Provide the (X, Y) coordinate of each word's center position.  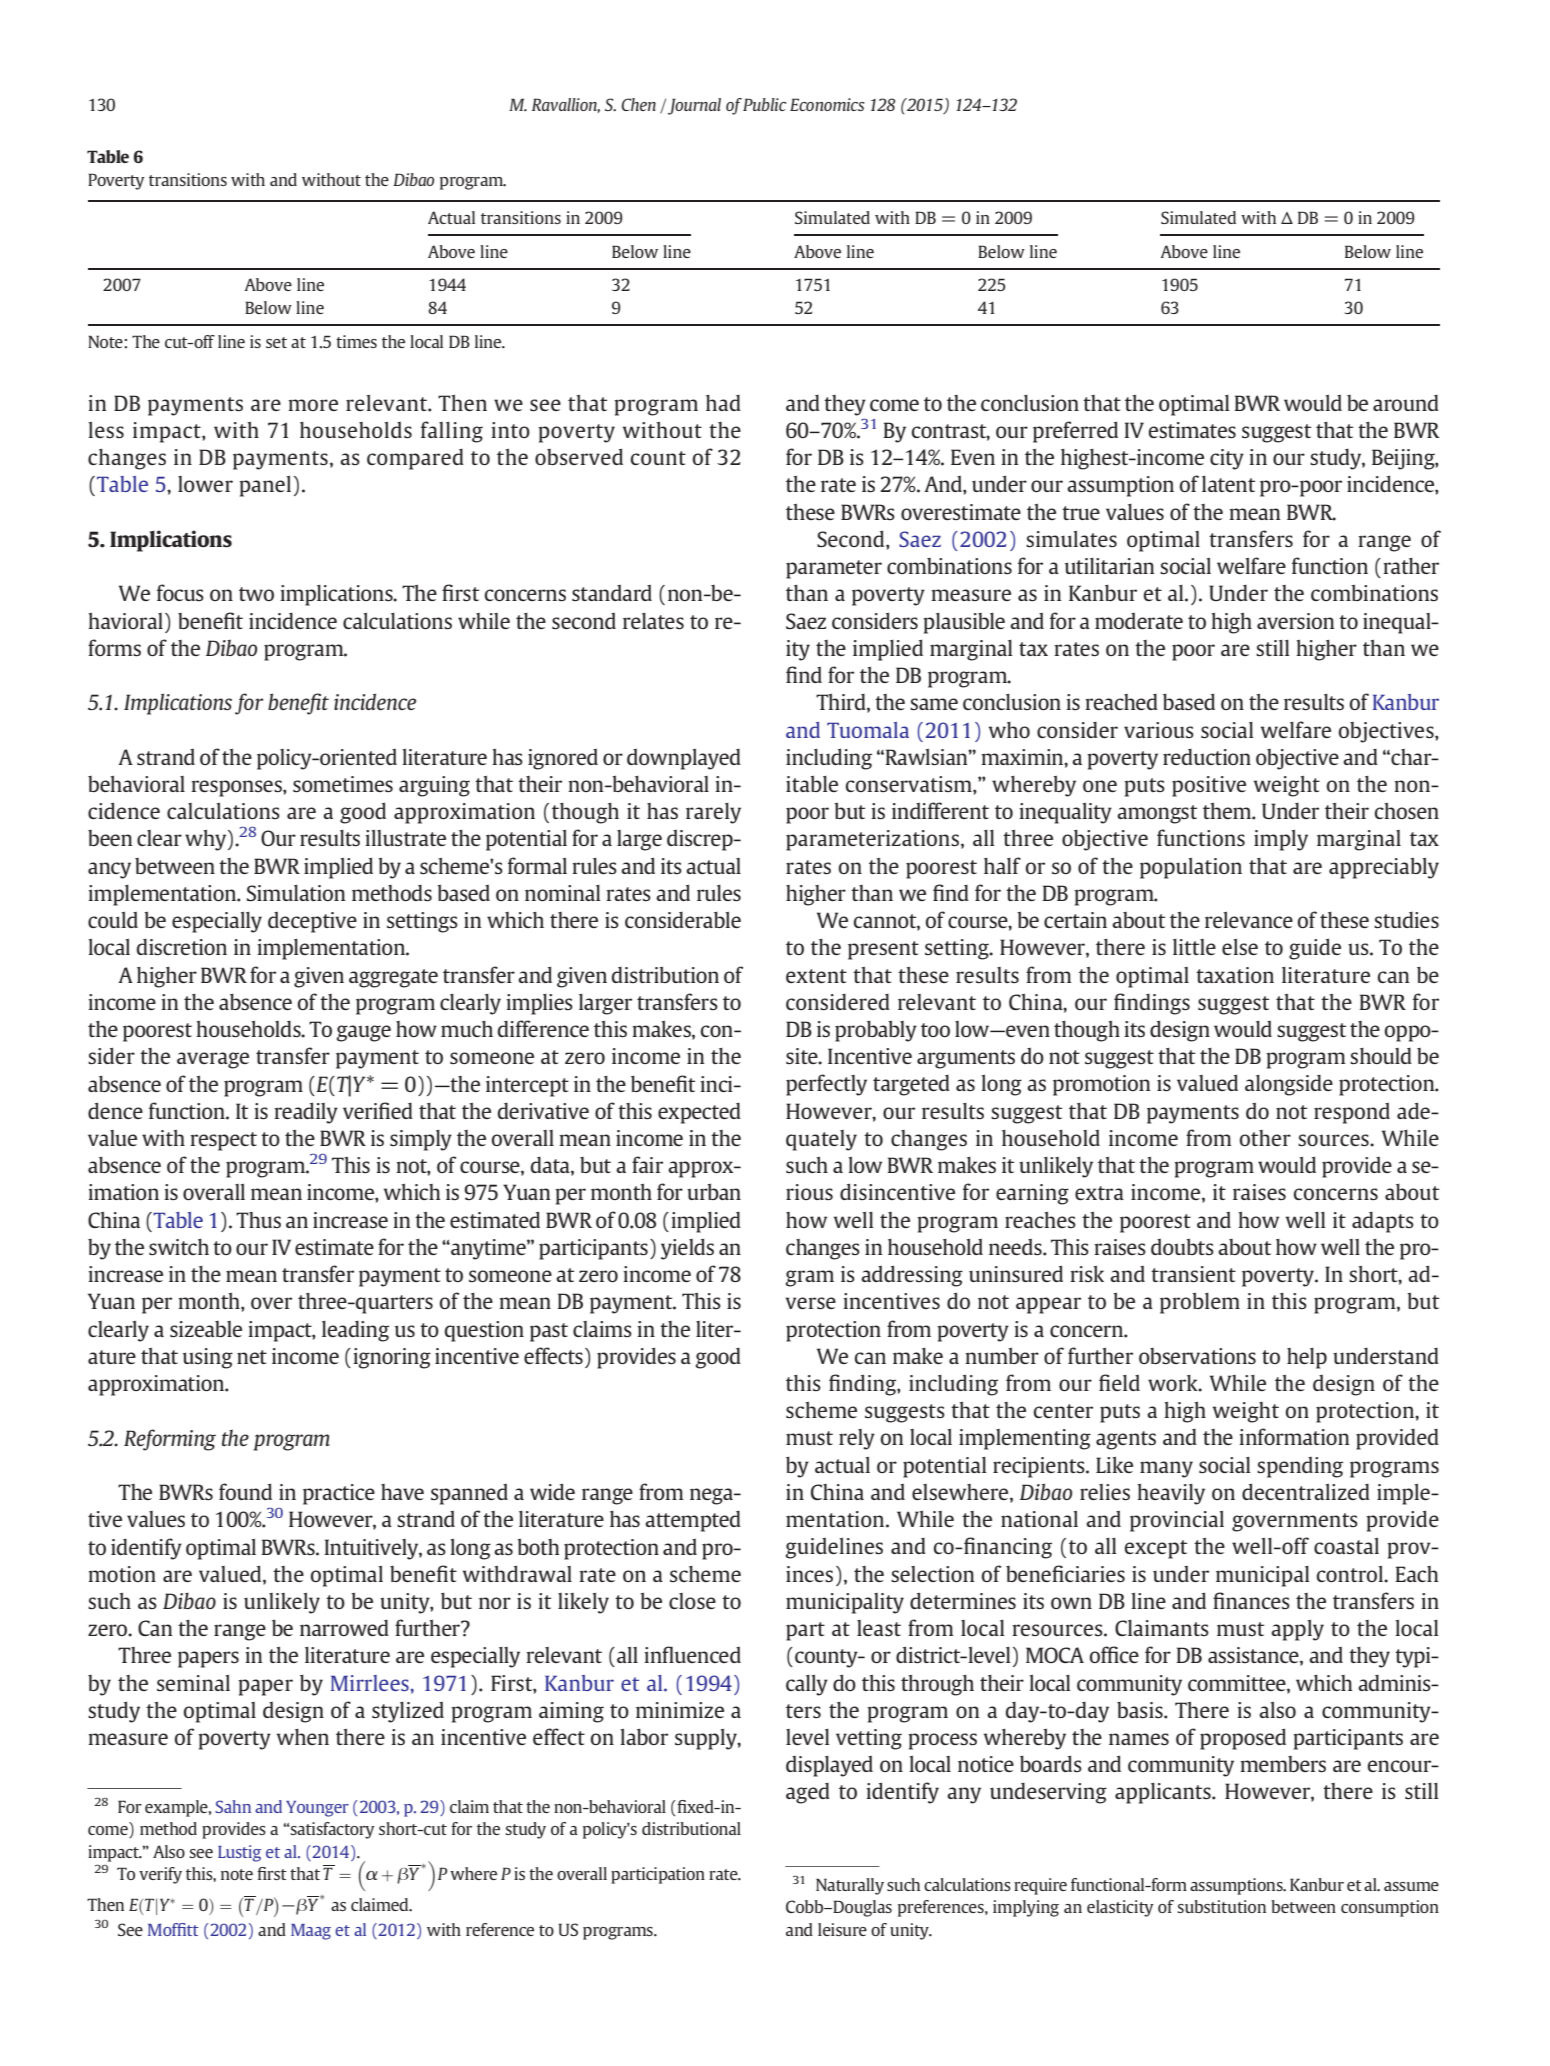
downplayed (684, 759)
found (245, 1491)
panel (265, 486)
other (1265, 1138)
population (1191, 868)
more (313, 405)
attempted (693, 1521)
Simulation (296, 893)
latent (1228, 484)
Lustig (239, 1853)
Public (764, 104)
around (1406, 403)
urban (714, 1191)
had (723, 403)
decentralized (1306, 1491)
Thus (258, 1220)
